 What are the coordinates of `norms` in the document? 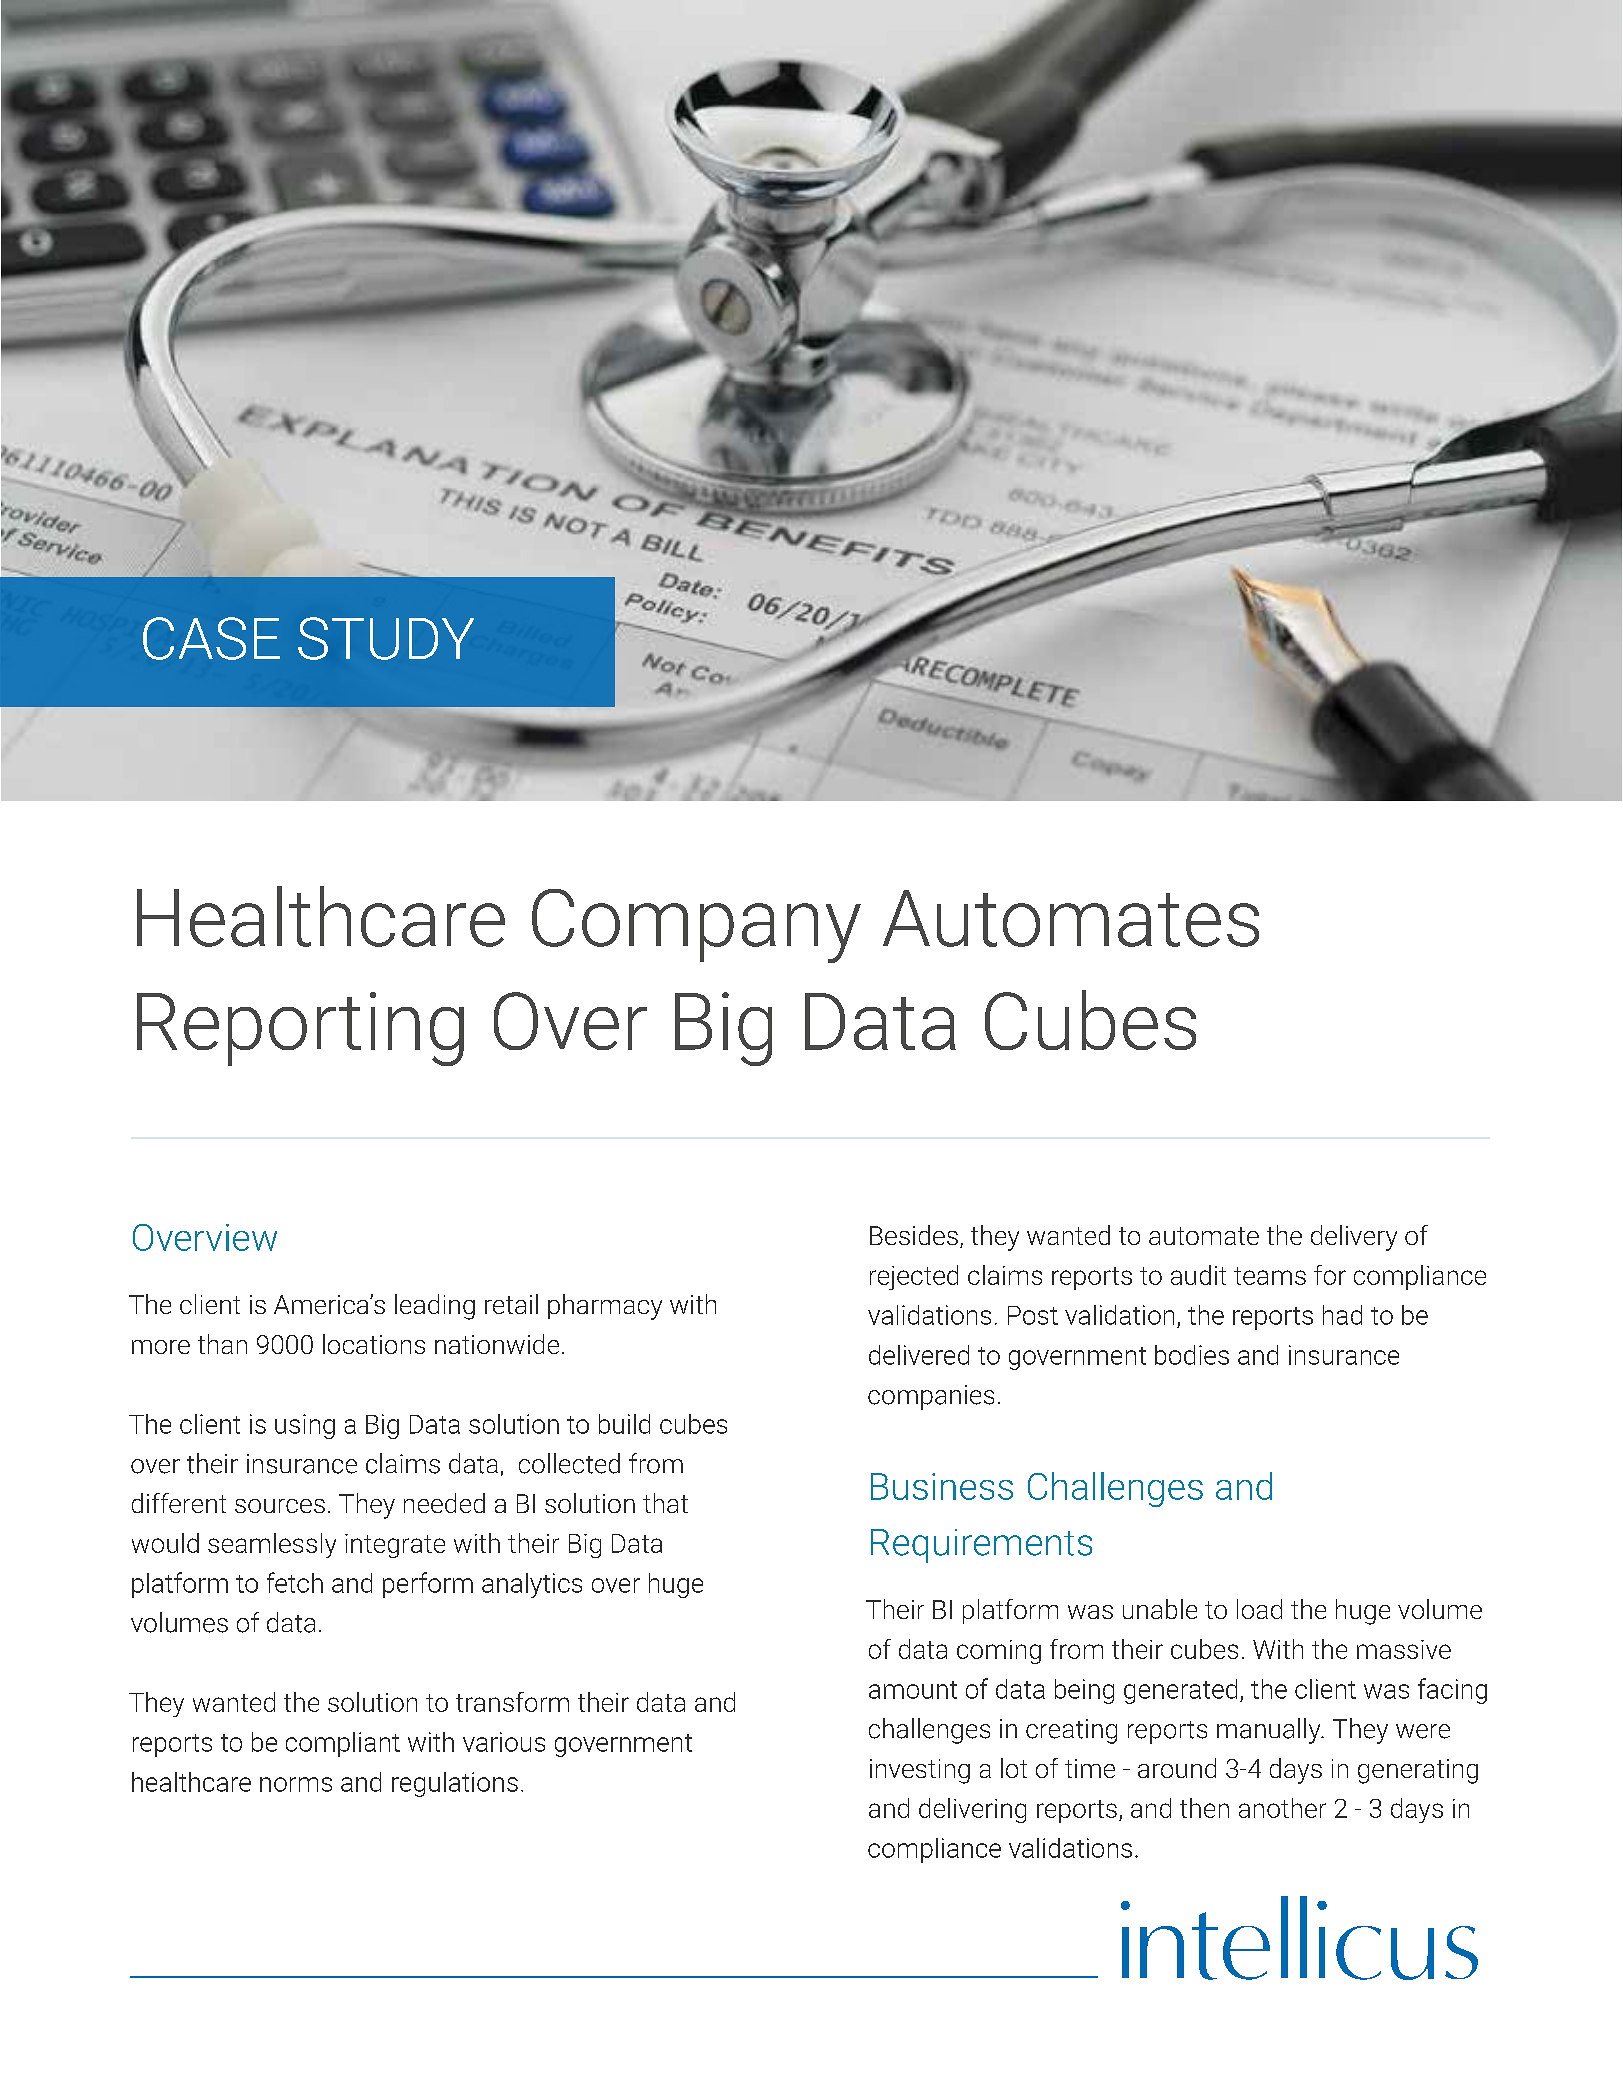 It's located at (296, 1784).
